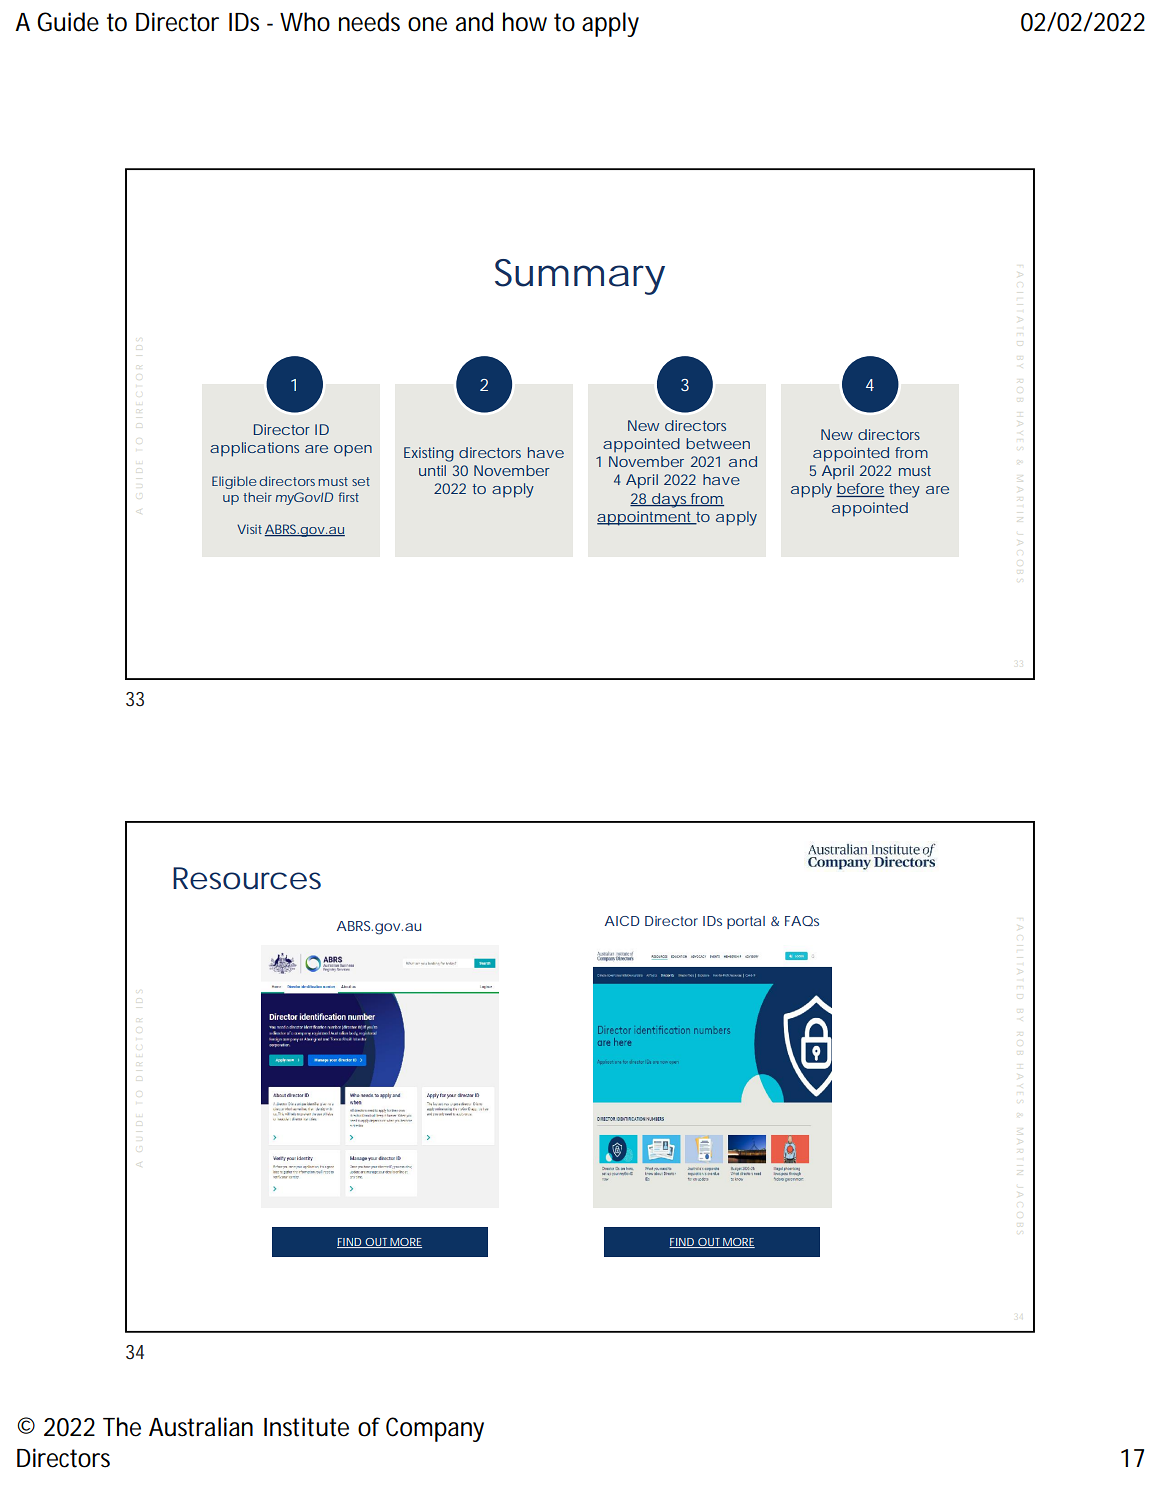  What do you see at coordinates (746, 922) in the screenshot?
I see `portal` at bounding box center [746, 922].
